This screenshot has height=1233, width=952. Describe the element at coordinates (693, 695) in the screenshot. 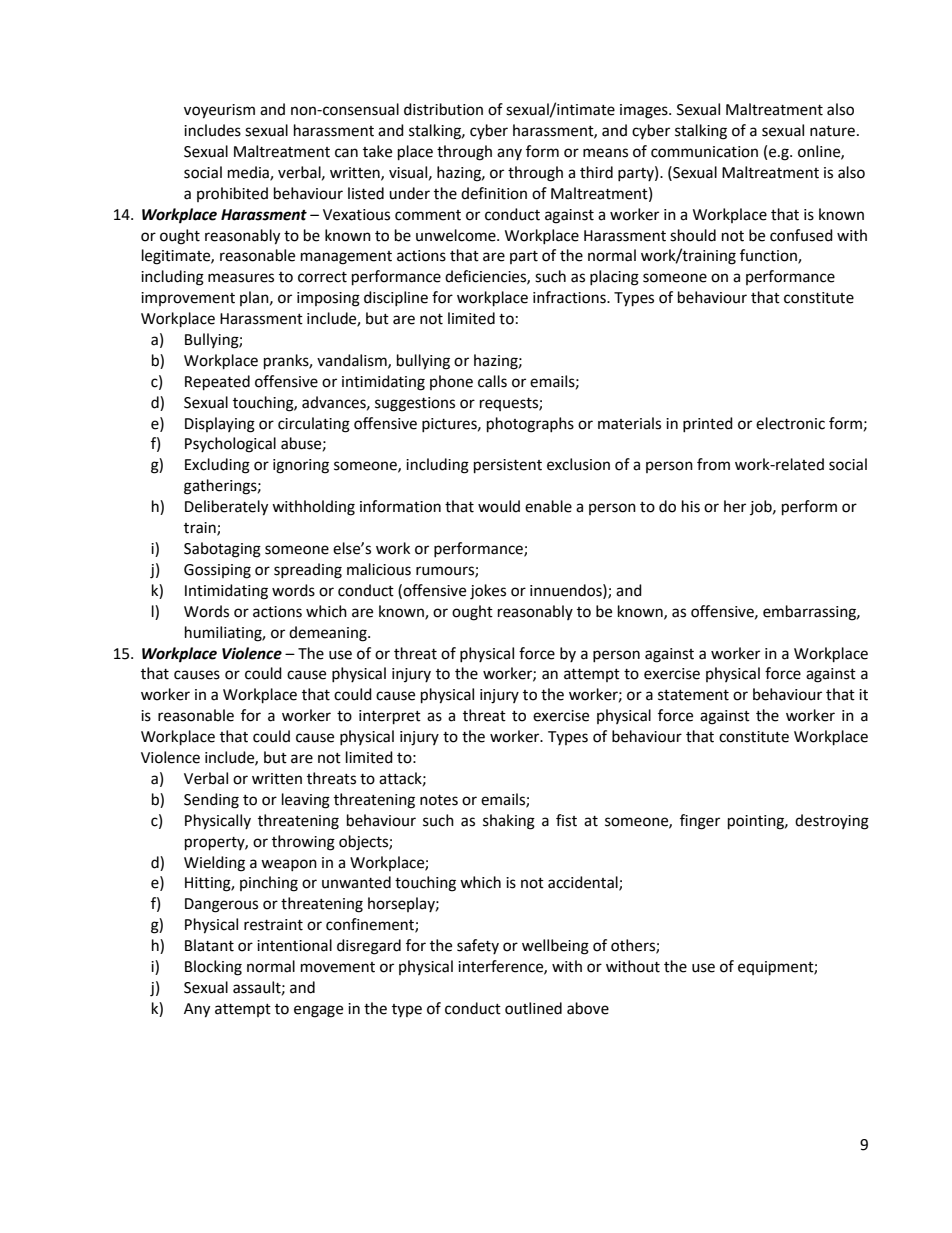

I see `statement` at that location.
